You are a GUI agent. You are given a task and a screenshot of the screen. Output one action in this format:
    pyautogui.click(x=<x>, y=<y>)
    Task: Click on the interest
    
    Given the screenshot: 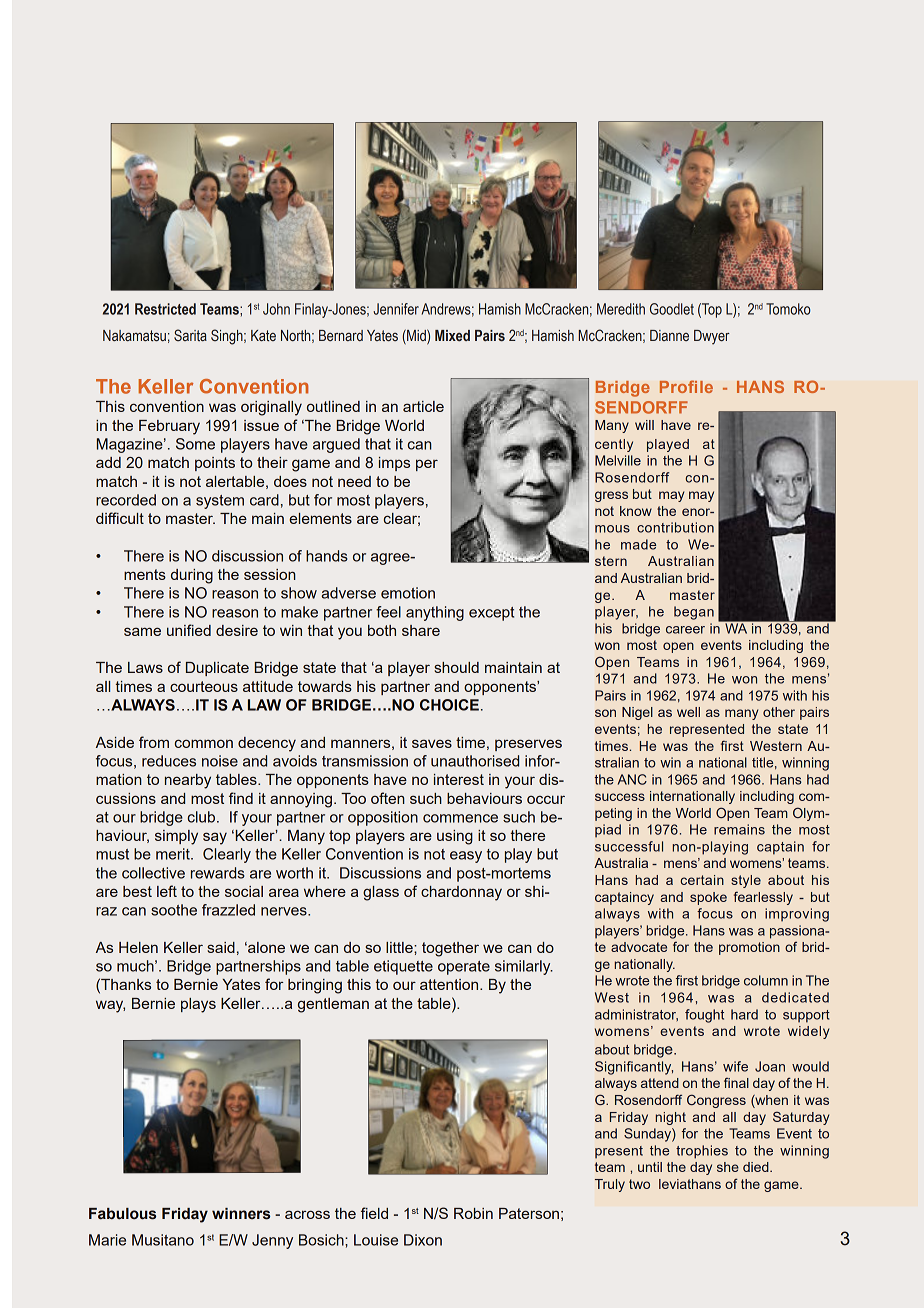 What is the action you would take?
    pyautogui.click(x=459, y=779)
